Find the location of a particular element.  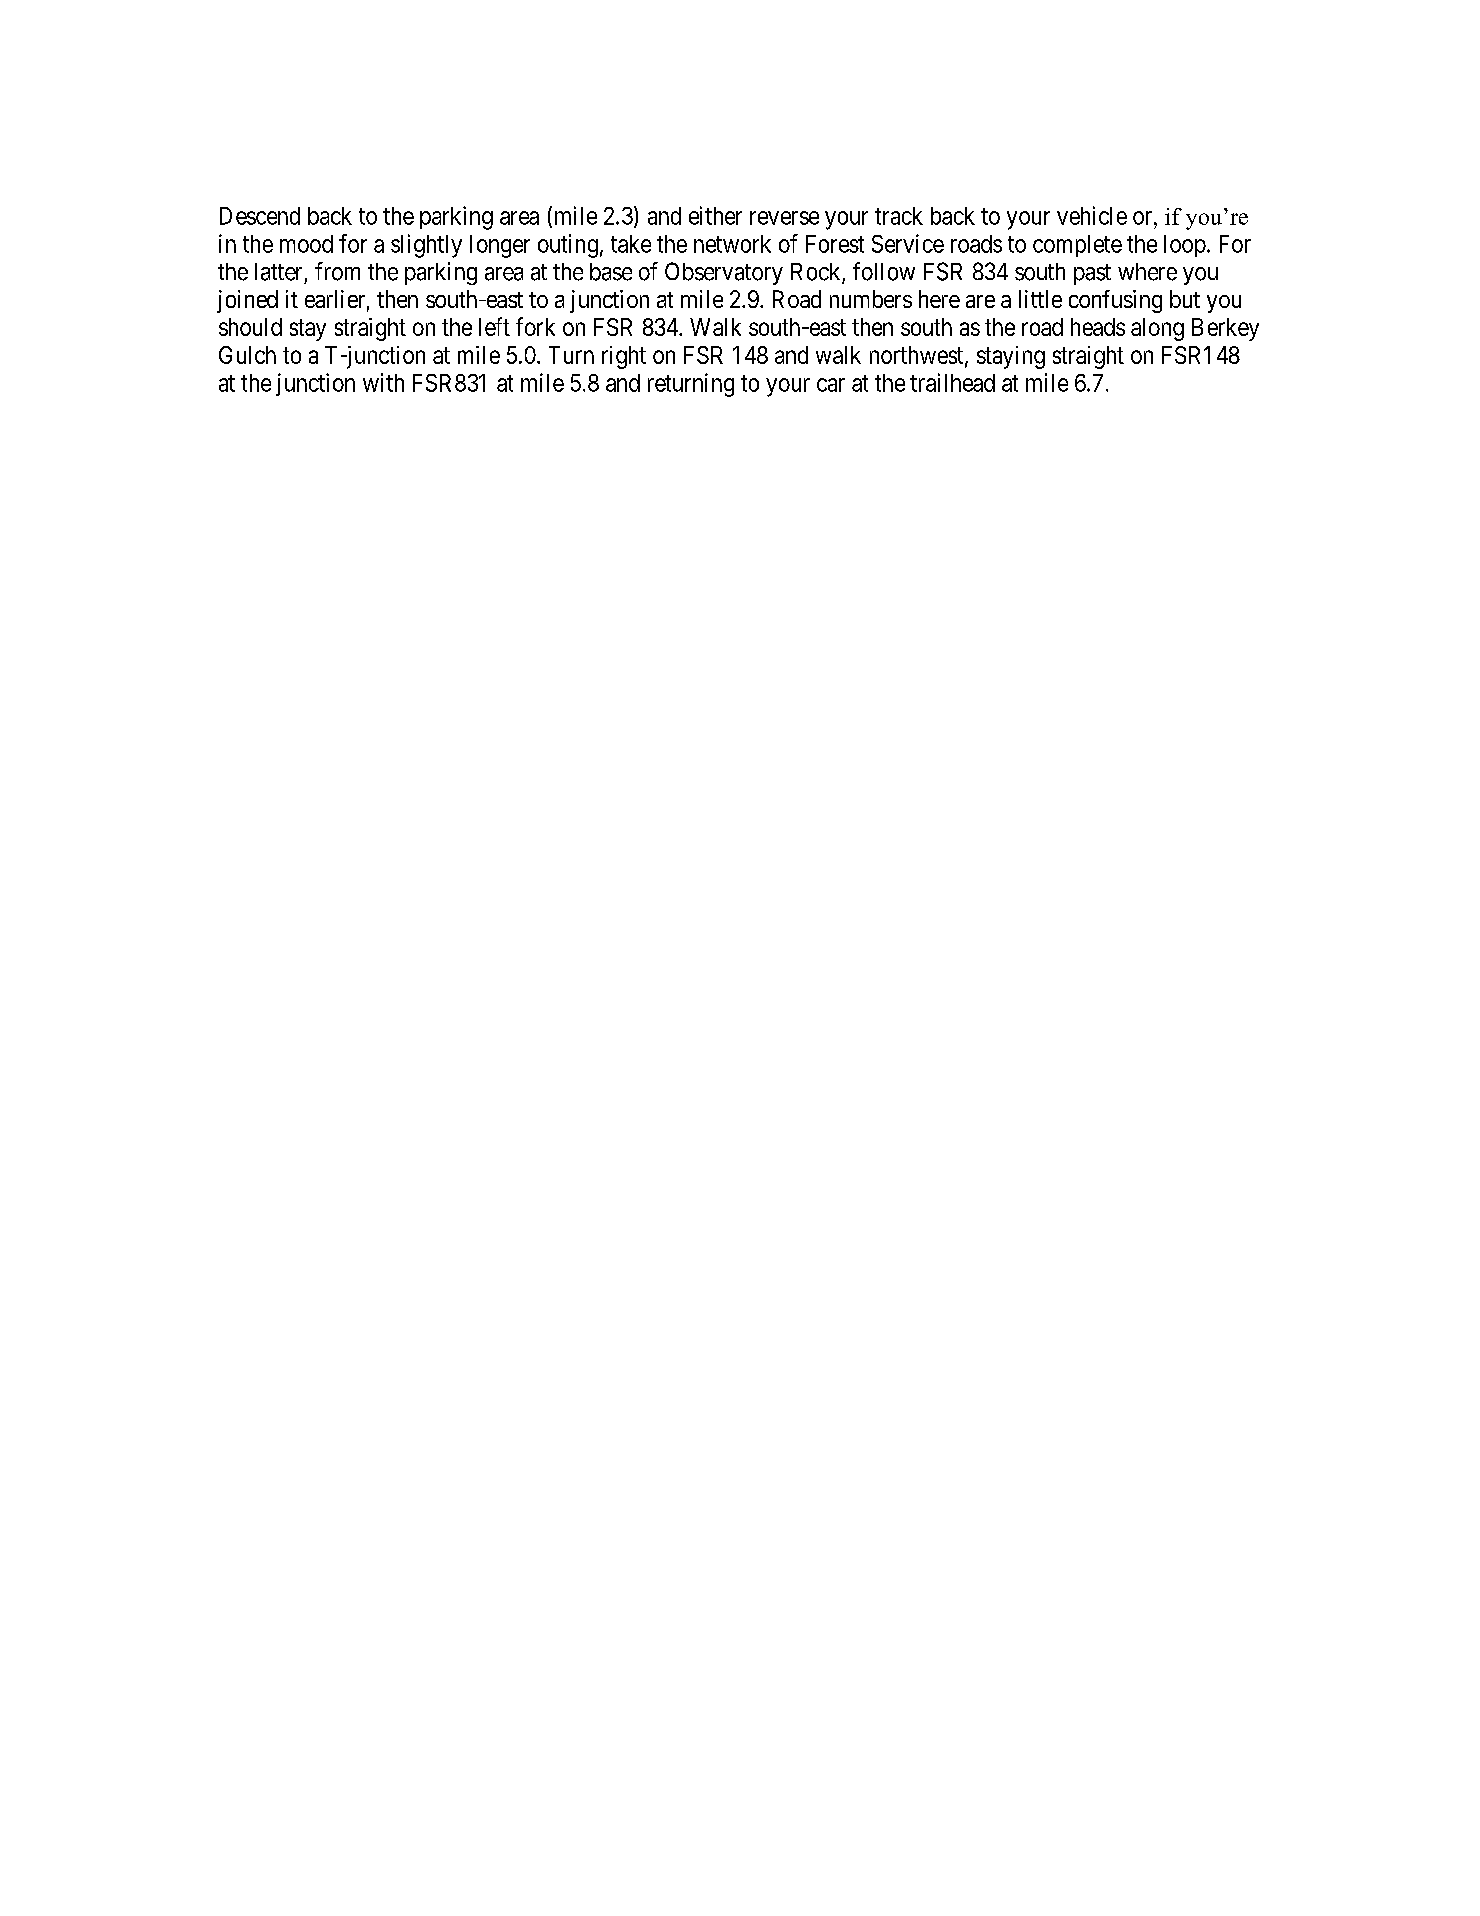

confusing is located at coordinates (1115, 301).
